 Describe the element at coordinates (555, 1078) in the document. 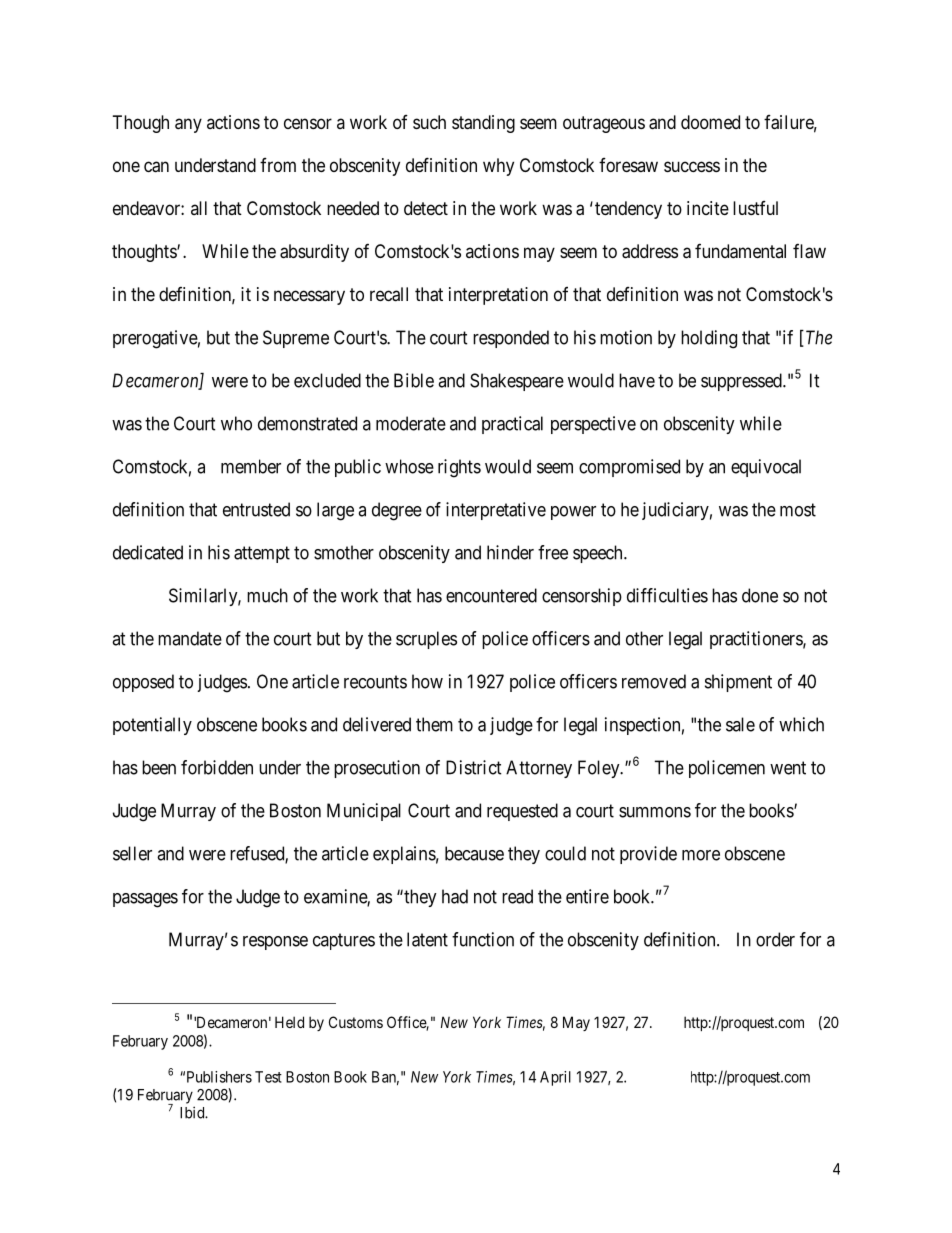

I see `April` at that location.
